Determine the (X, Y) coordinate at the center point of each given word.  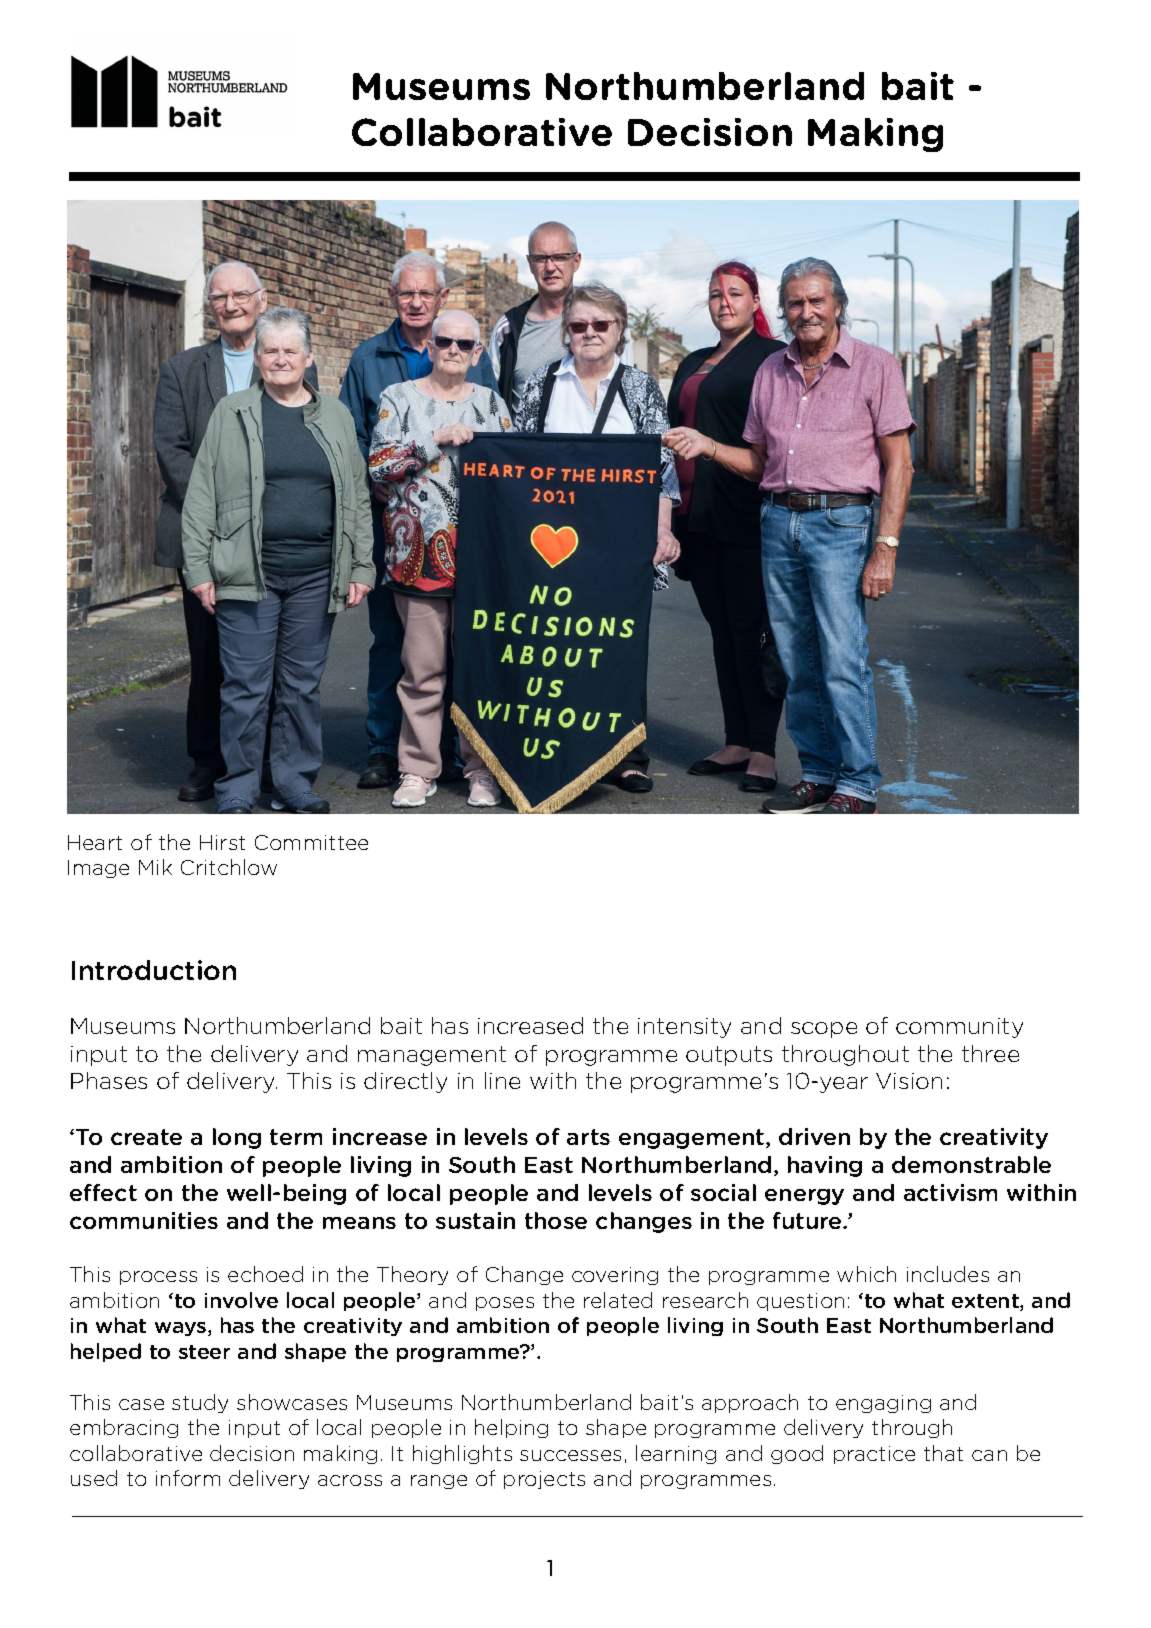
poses (505, 1304)
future (808, 1220)
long (237, 1138)
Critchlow (229, 867)
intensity (684, 1028)
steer (204, 1352)
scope (824, 1030)
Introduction (154, 970)
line (502, 1080)
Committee (311, 842)
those (556, 1220)
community (959, 1028)
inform (188, 1478)
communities (144, 1220)
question (800, 1302)
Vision (909, 1081)
